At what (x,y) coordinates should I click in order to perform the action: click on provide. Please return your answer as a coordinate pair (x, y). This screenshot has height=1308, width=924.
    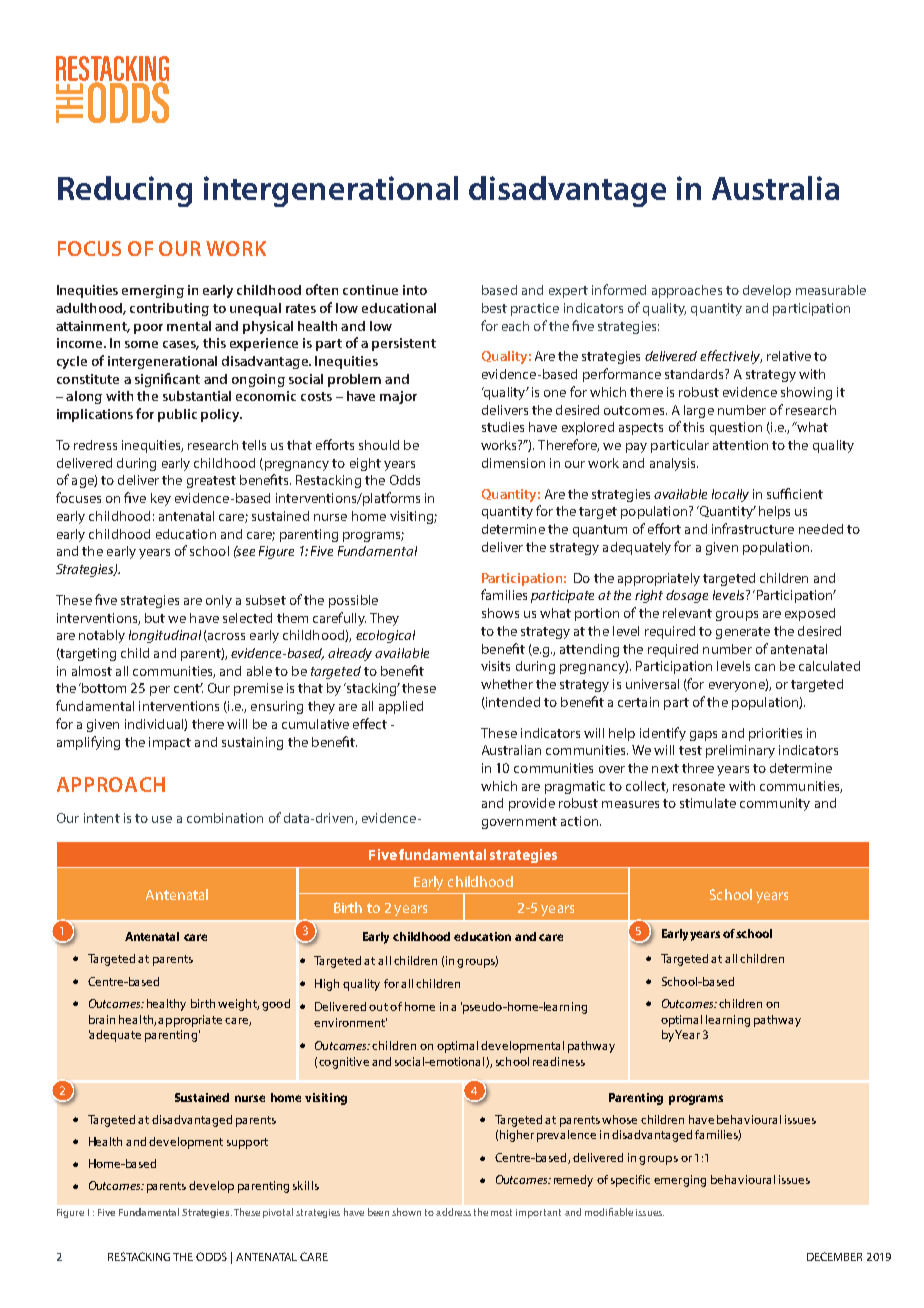
    Looking at the image, I should click on (532, 804).
